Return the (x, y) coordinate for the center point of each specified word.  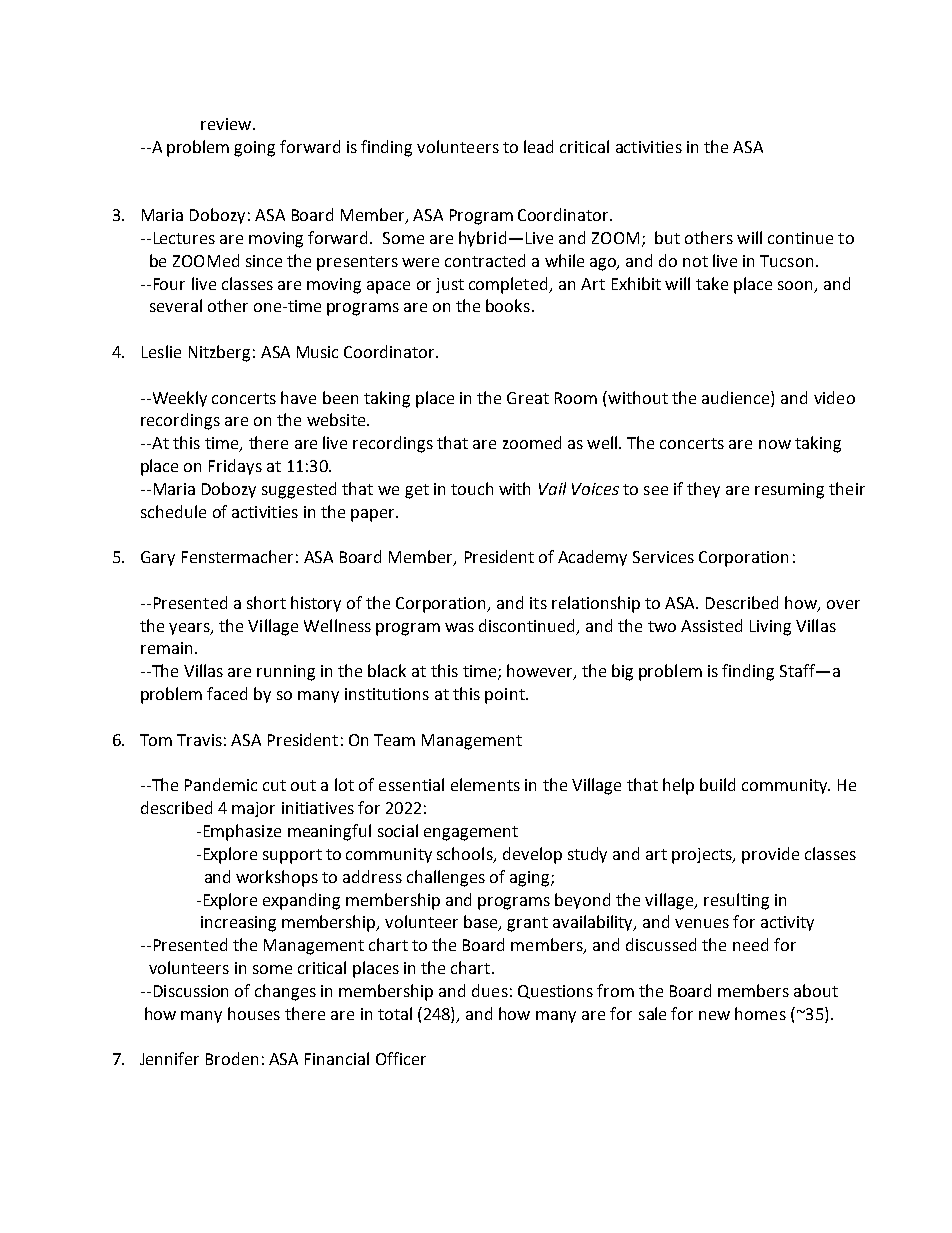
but (667, 237)
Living (770, 628)
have (298, 397)
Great (528, 398)
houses (254, 1013)
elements (485, 784)
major (253, 809)
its (538, 603)
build (717, 784)
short (266, 602)
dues (490, 990)
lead (538, 146)
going (254, 149)
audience (737, 397)
